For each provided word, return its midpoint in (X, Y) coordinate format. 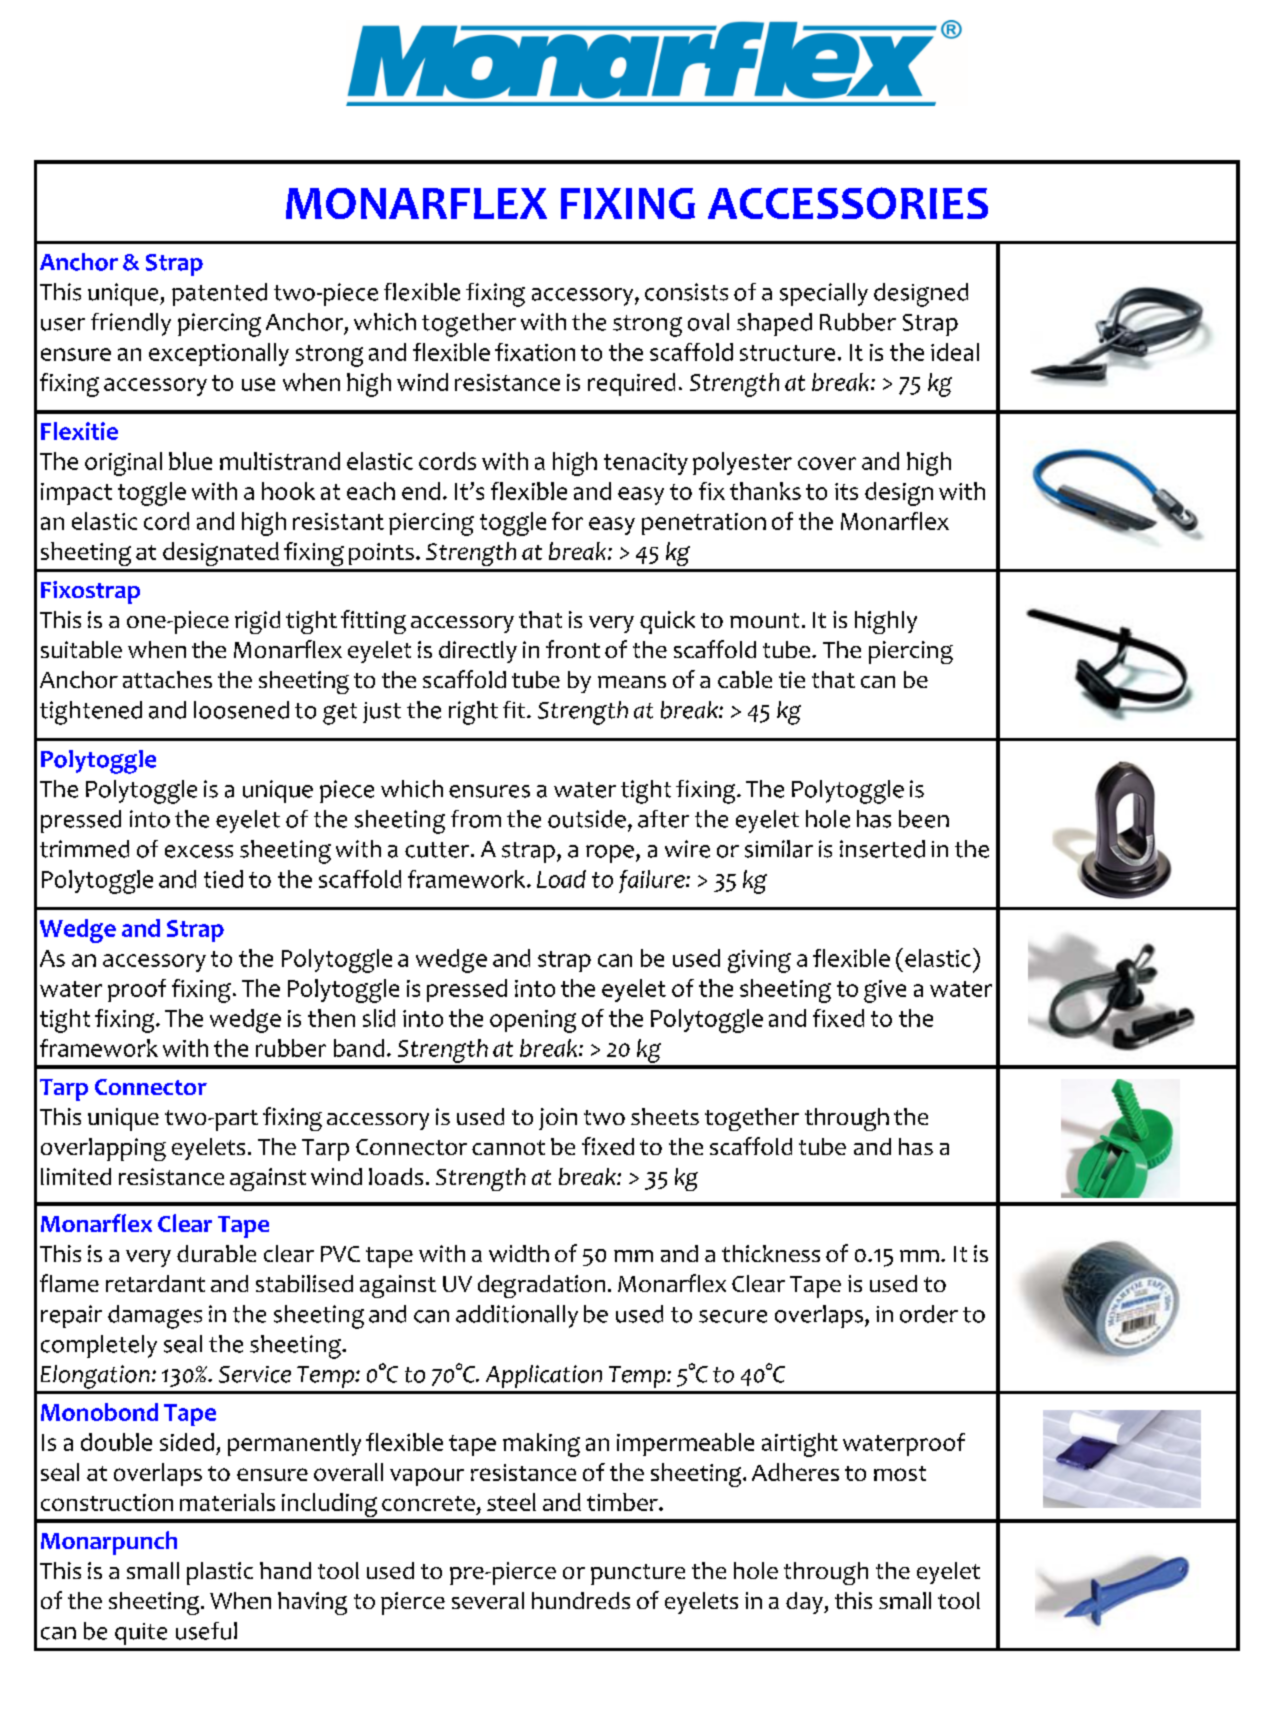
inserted (882, 849)
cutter (438, 850)
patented (219, 294)
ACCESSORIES (848, 203)
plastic (220, 1573)
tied (223, 879)
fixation (535, 352)
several (488, 1600)
